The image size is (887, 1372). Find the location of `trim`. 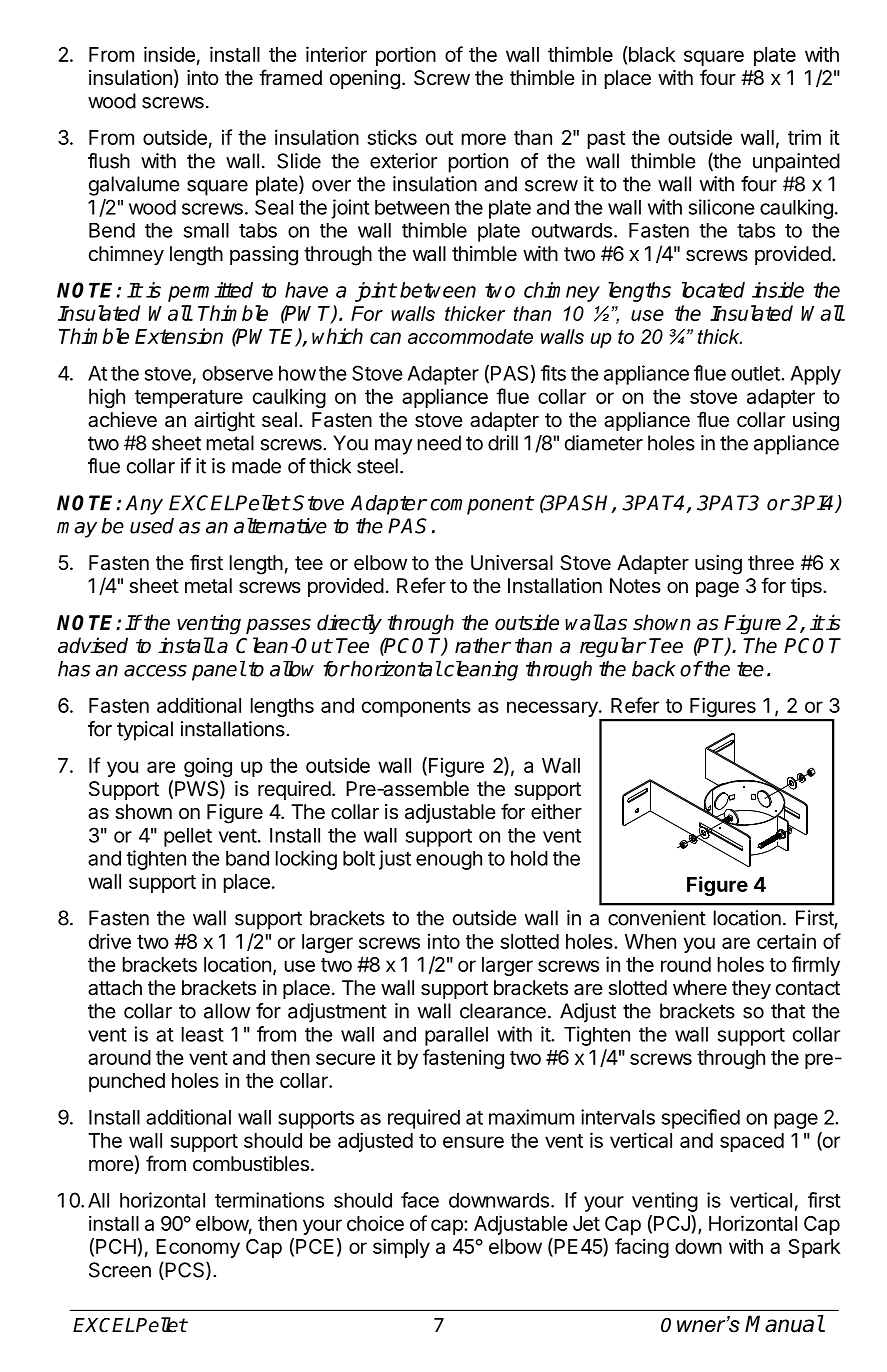

trim is located at coordinates (804, 137).
